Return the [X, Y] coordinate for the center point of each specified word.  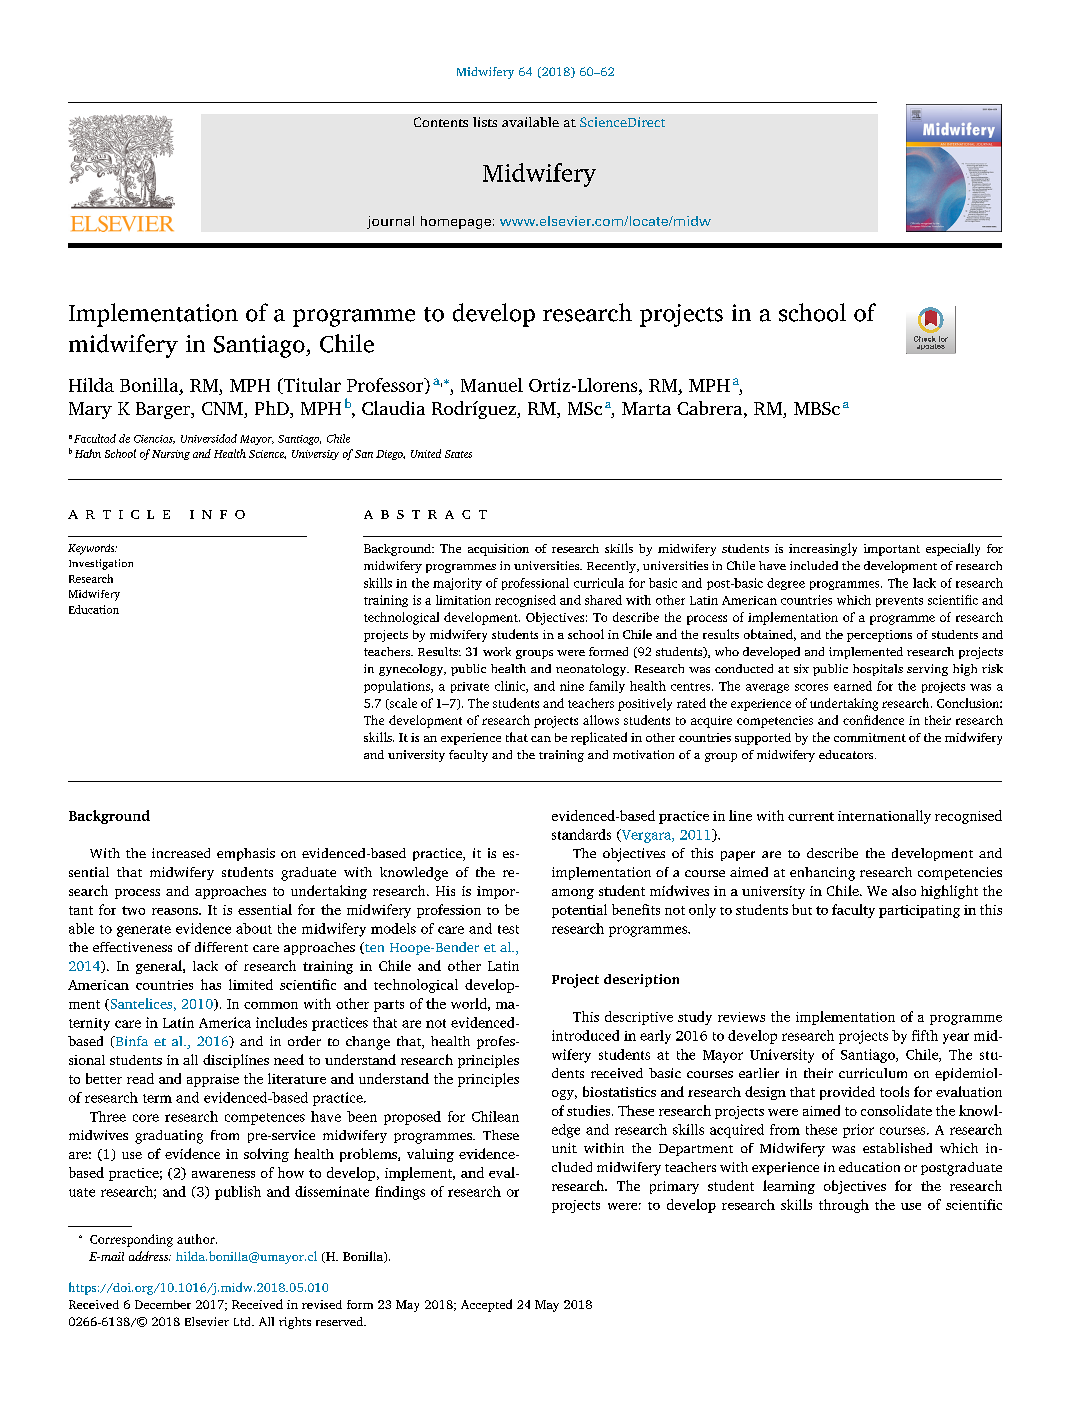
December [163, 1304]
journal [390, 222]
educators [847, 754]
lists [485, 122]
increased [181, 853]
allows [601, 720]
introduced [585, 1035]
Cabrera [711, 409]
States [458, 454]
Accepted [486, 1305]
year [956, 1038]
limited [251, 984]
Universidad [209, 438]
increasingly [823, 549]
